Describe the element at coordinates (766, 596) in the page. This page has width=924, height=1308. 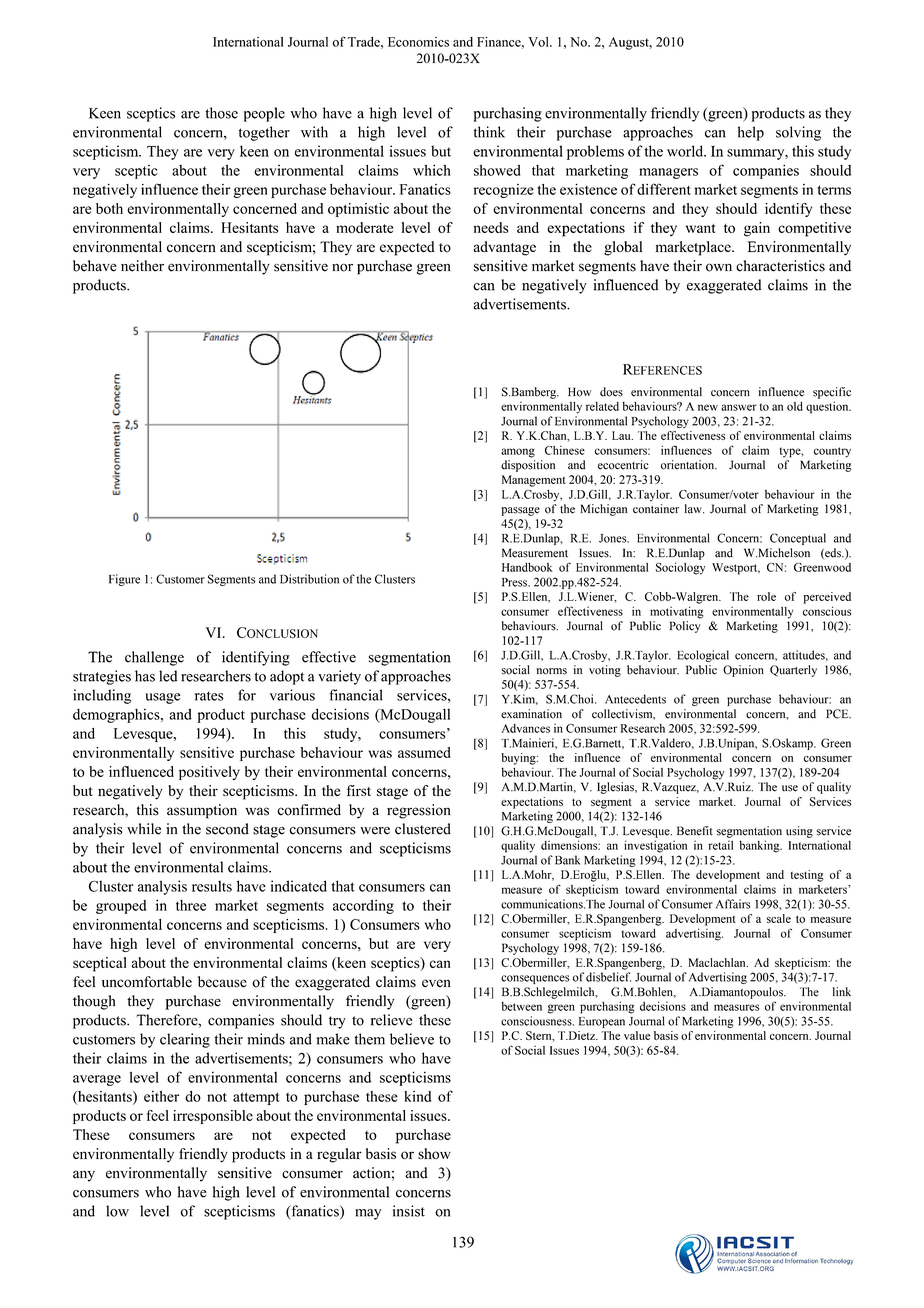
I see `role` at that location.
